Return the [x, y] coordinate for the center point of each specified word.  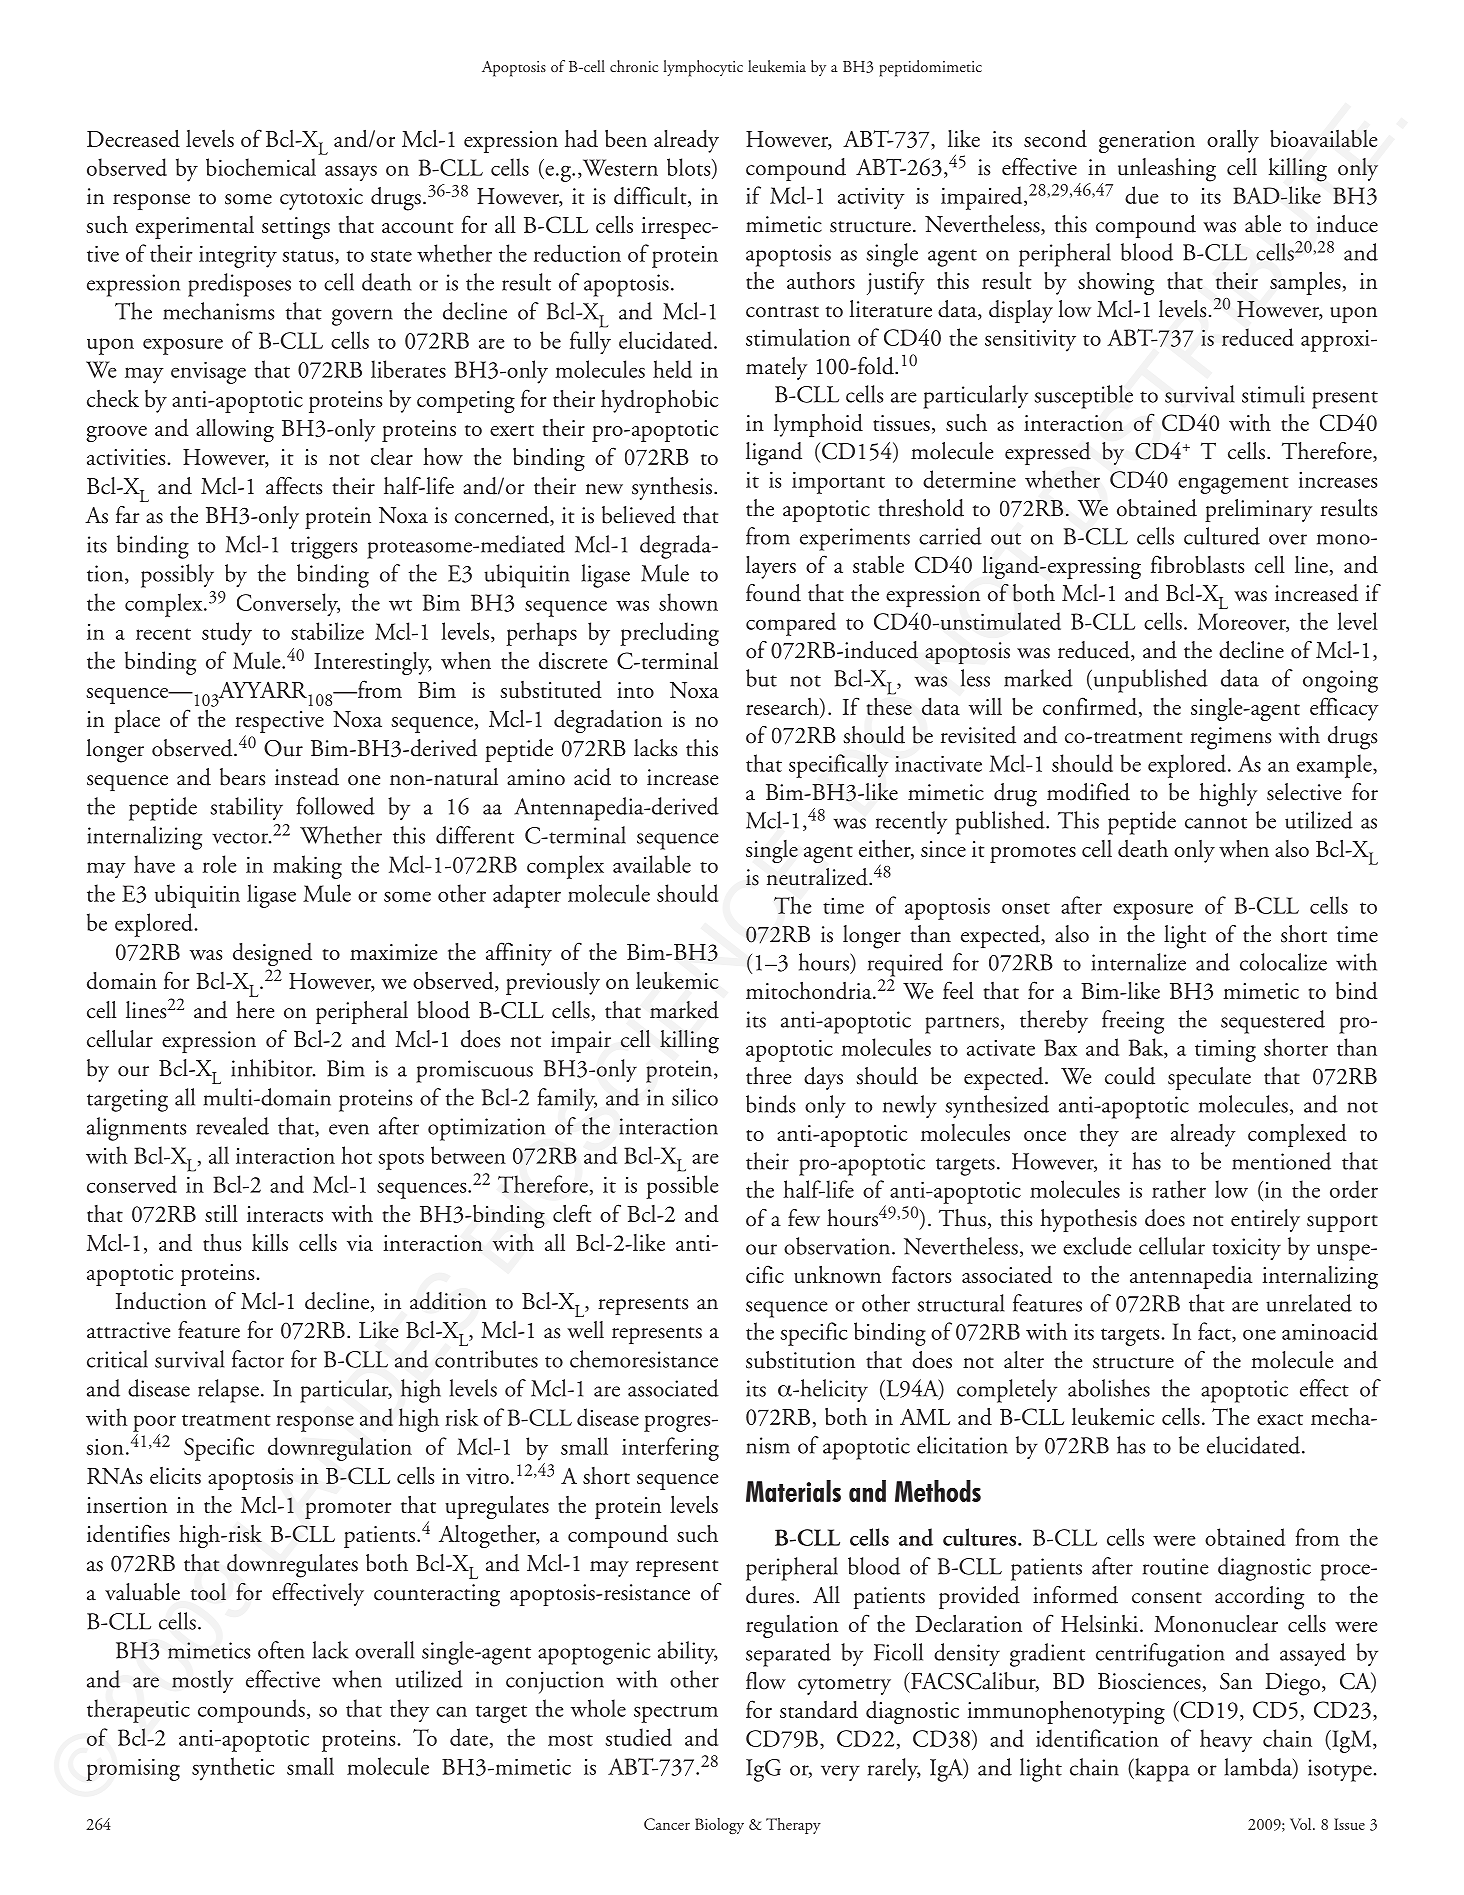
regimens [1230, 738]
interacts [285, 1214]
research [783, 706]
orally [1233, 141]
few [804, 1218]
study [227, 634]
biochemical [261, 167]
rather [1179, 1189]
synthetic [233, 1769]
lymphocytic [703, 68]
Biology [719, 1826]
